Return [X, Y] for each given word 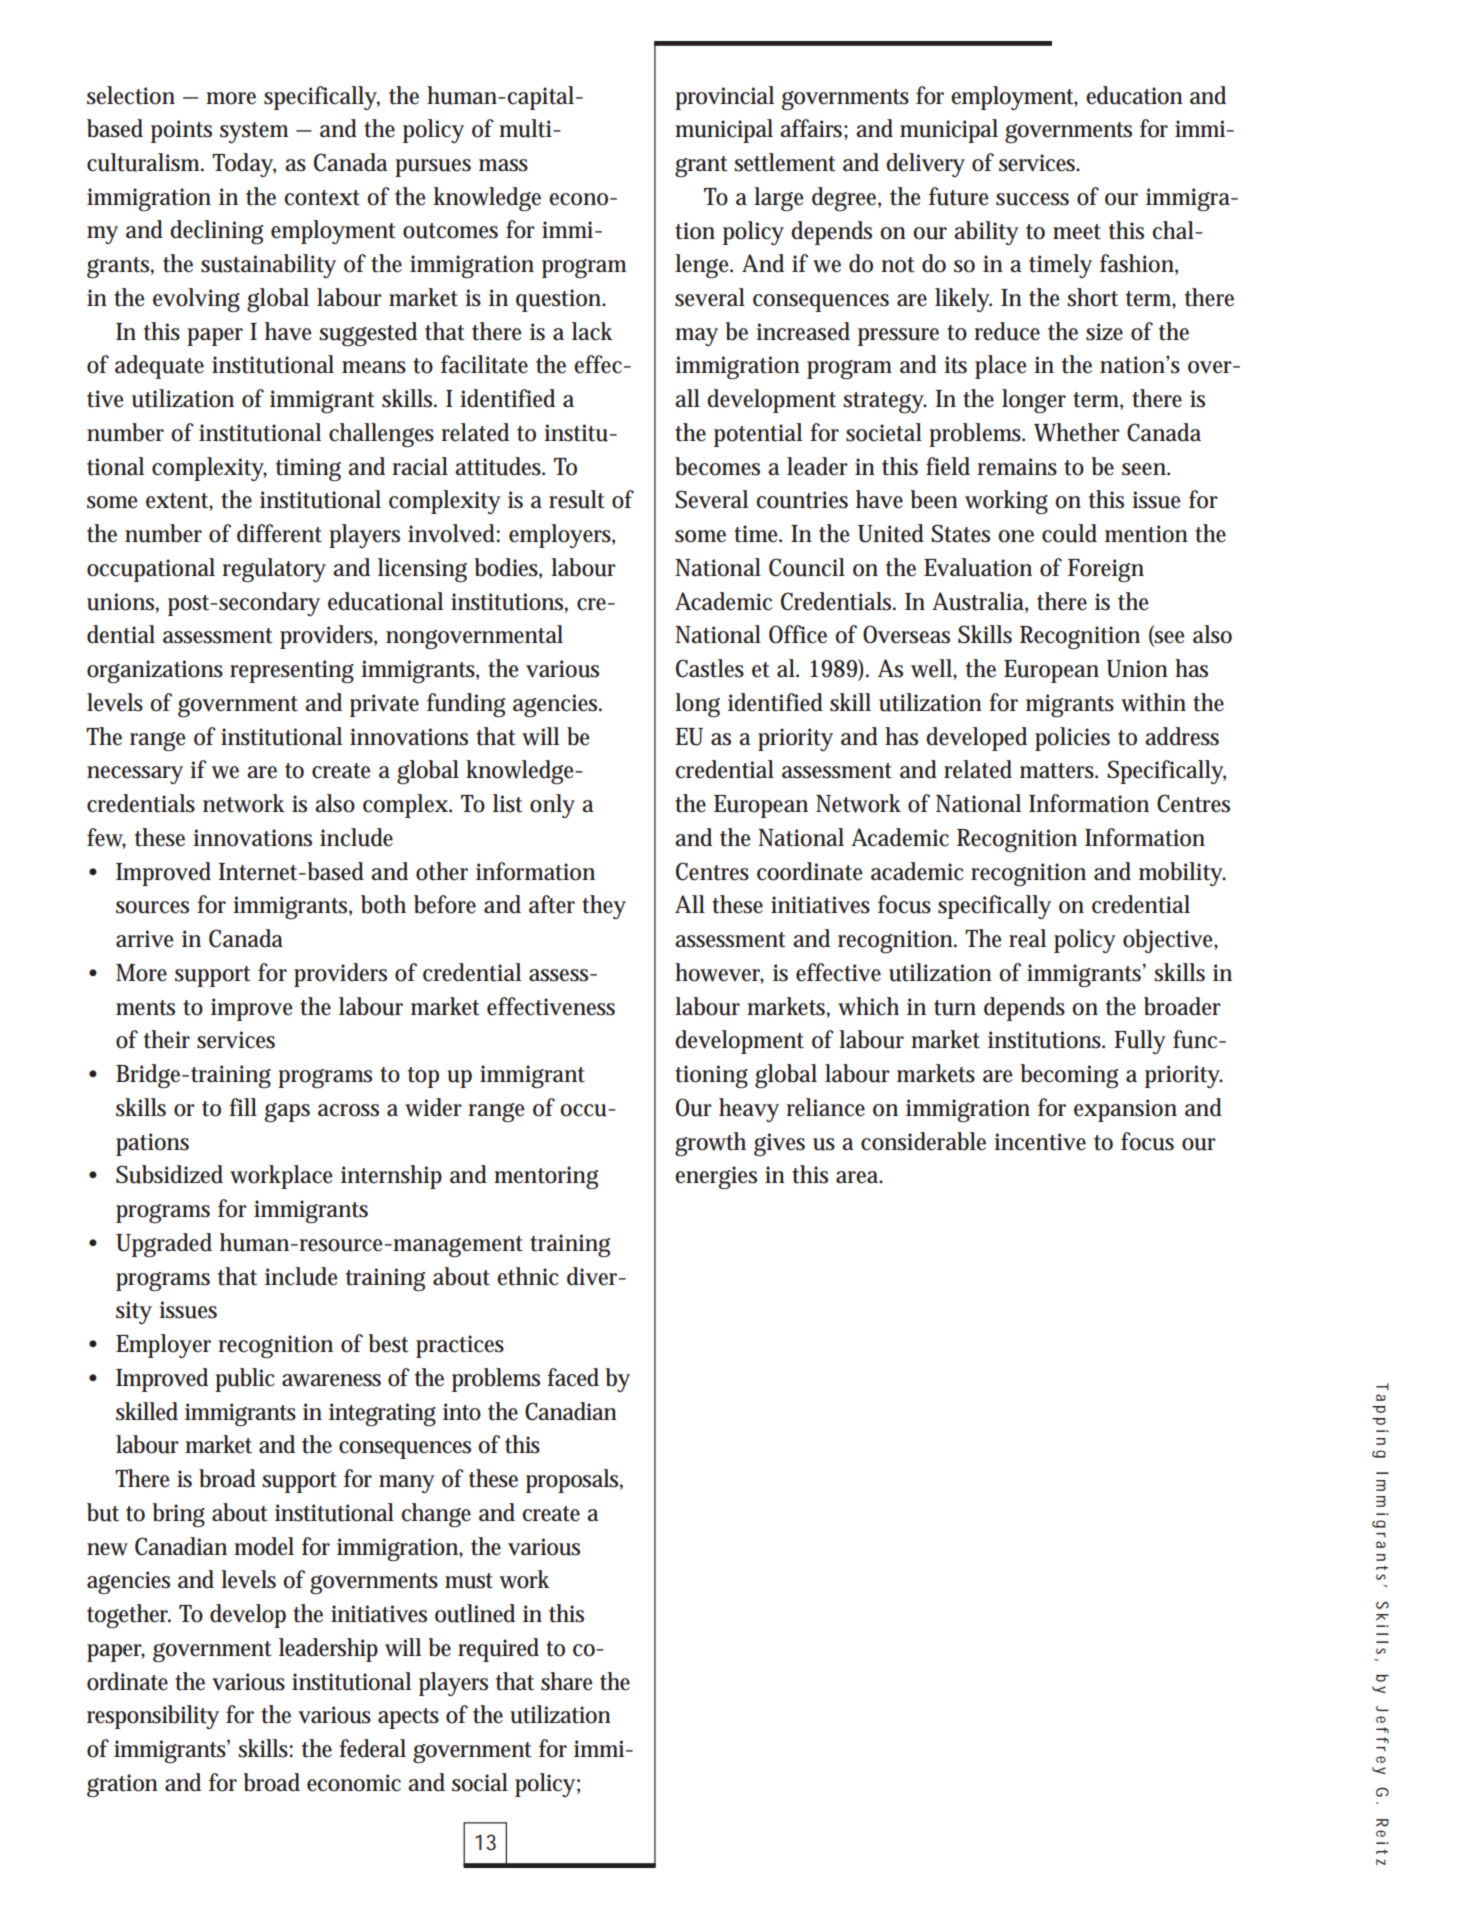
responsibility [153, 1717]
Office [798, 634]
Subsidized [169, 1174]
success [1032, 199]
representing [292, 671]
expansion [1125, 1110]
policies [1072, 739]
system [254, 132]
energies [716, 1177]
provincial [724, 98]
